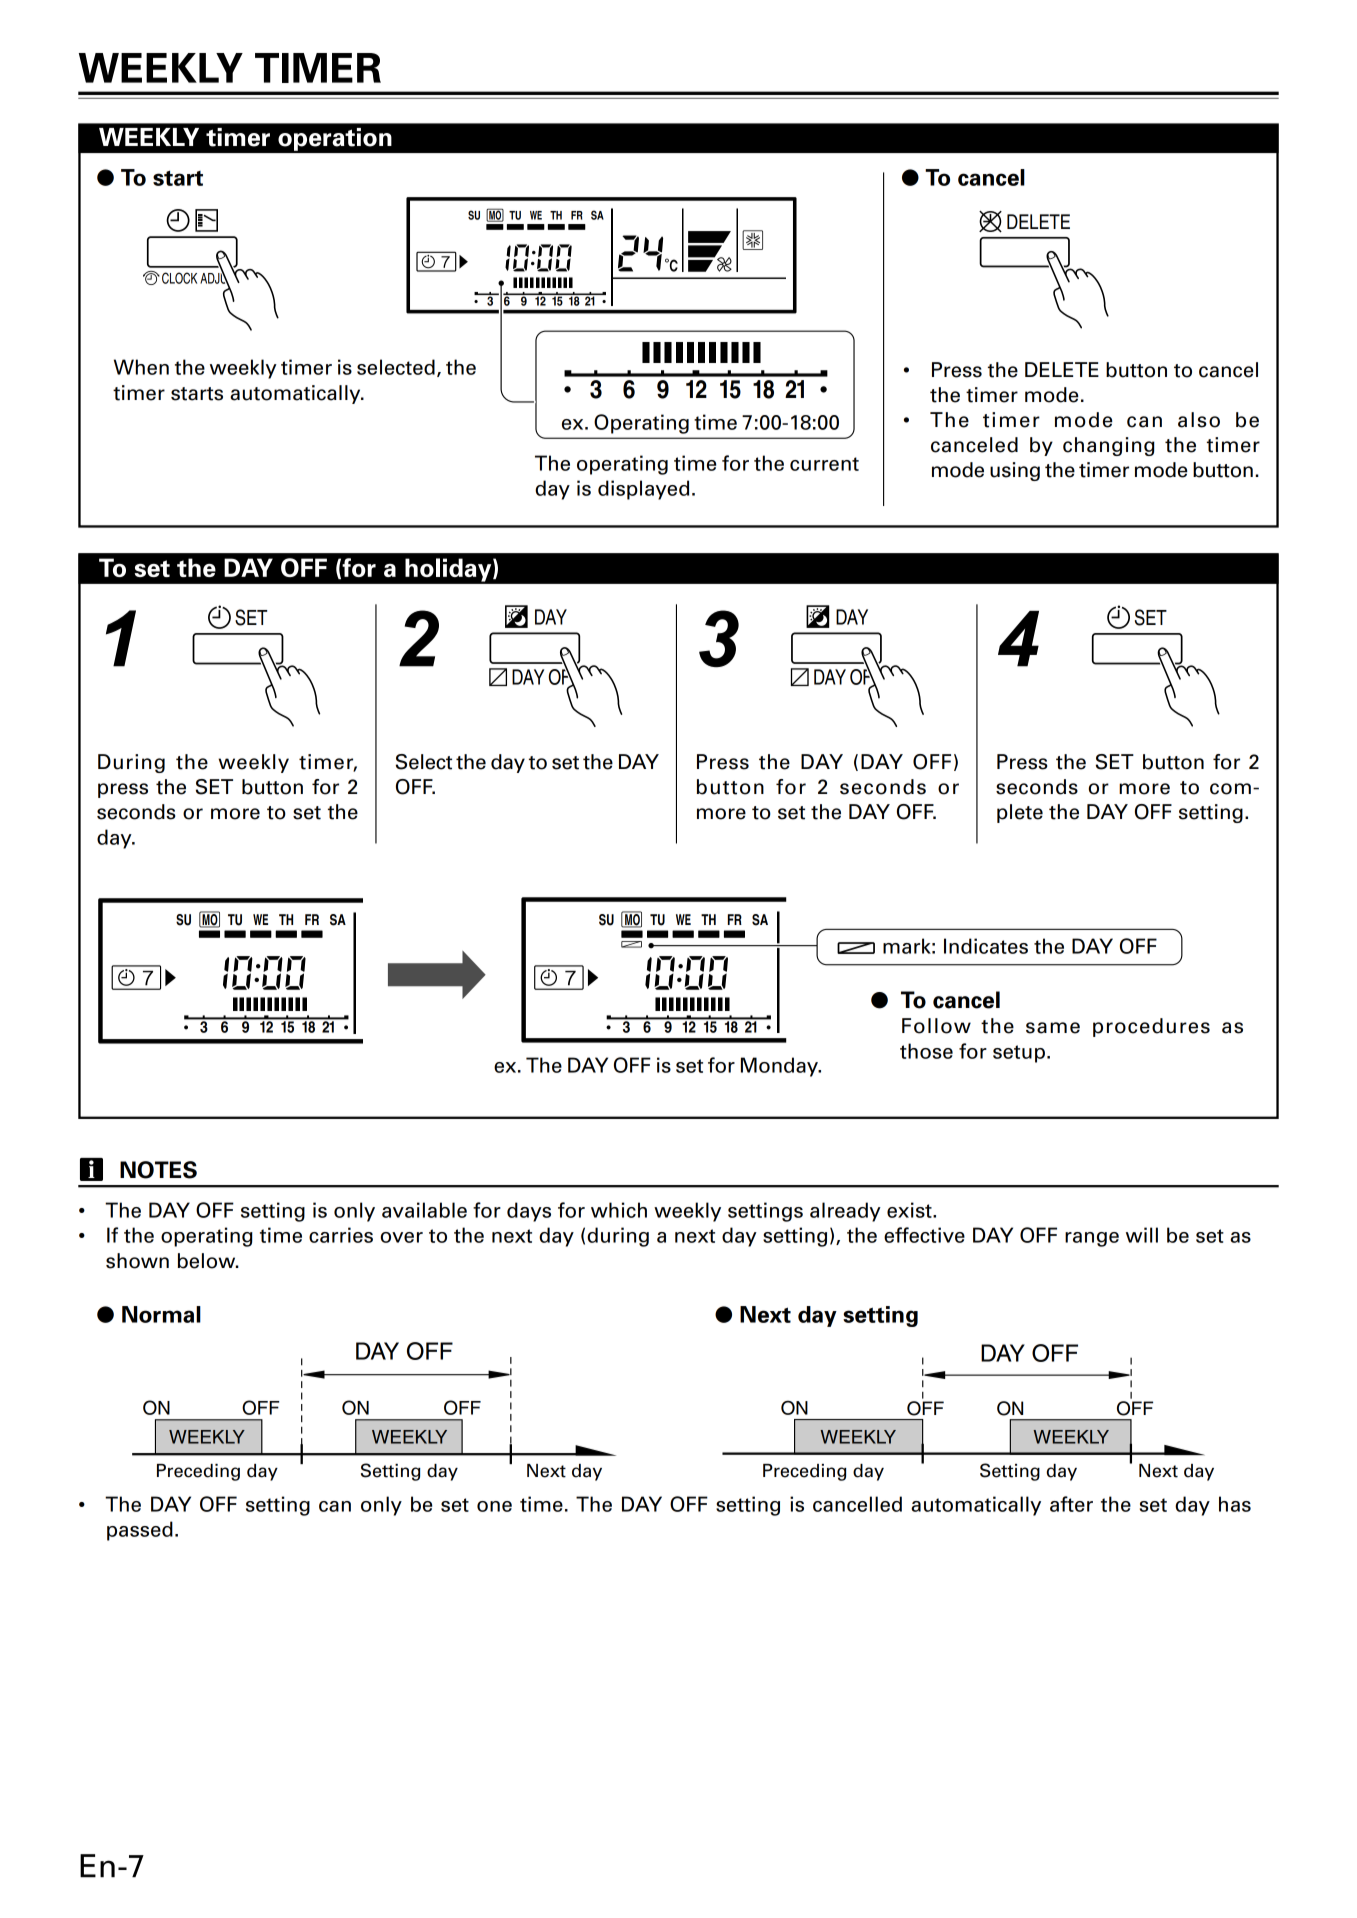 The height and width of the screenshot is (1918, 1357). I want to click on changing, so click(1109, 446).
